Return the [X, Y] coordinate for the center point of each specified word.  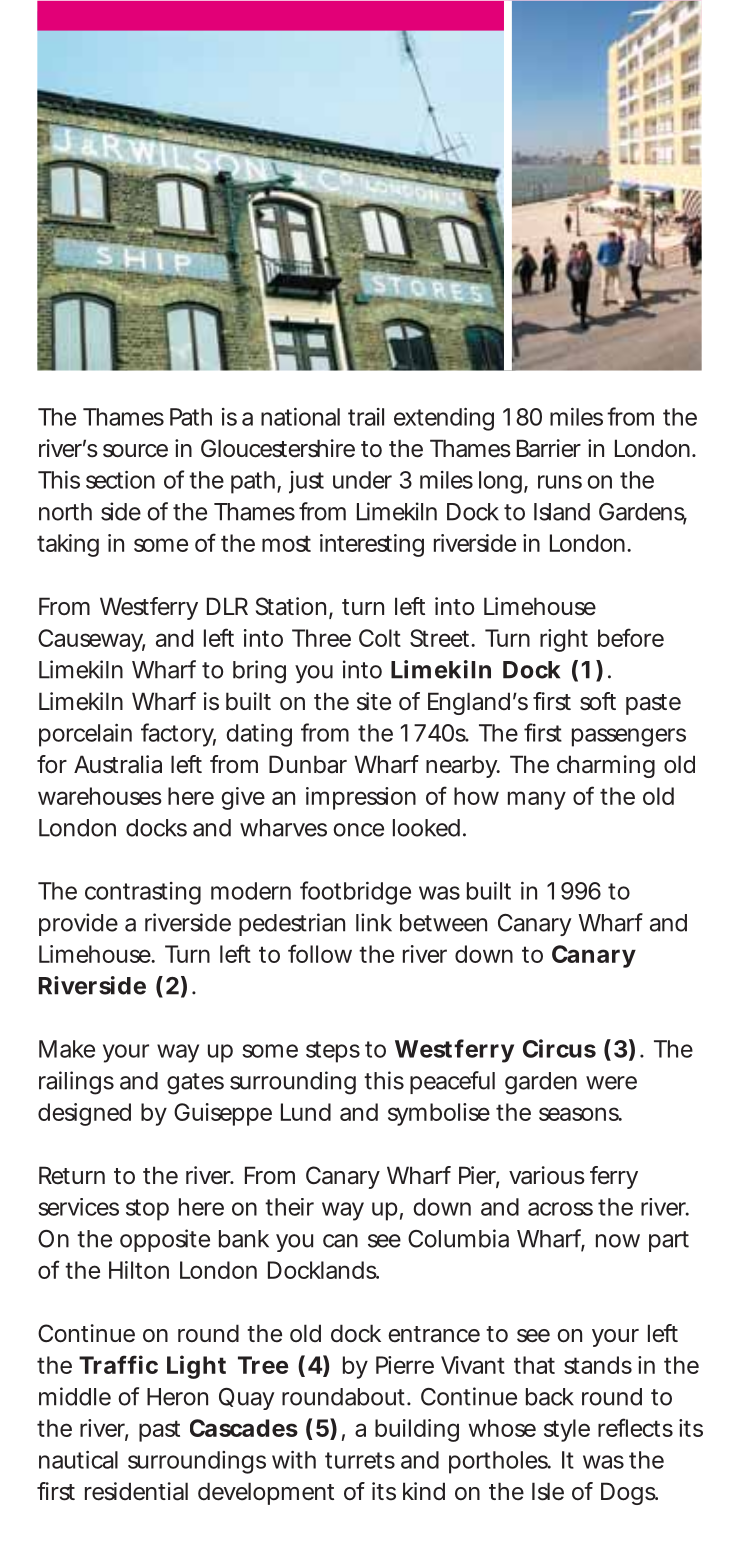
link [374, 922]
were [611, 1083]
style [567, 1430]
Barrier [549, 448]
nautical [78, 1460]
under [362, 480]
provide [78, 924]
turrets [360, 1460]
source [135, 451]
